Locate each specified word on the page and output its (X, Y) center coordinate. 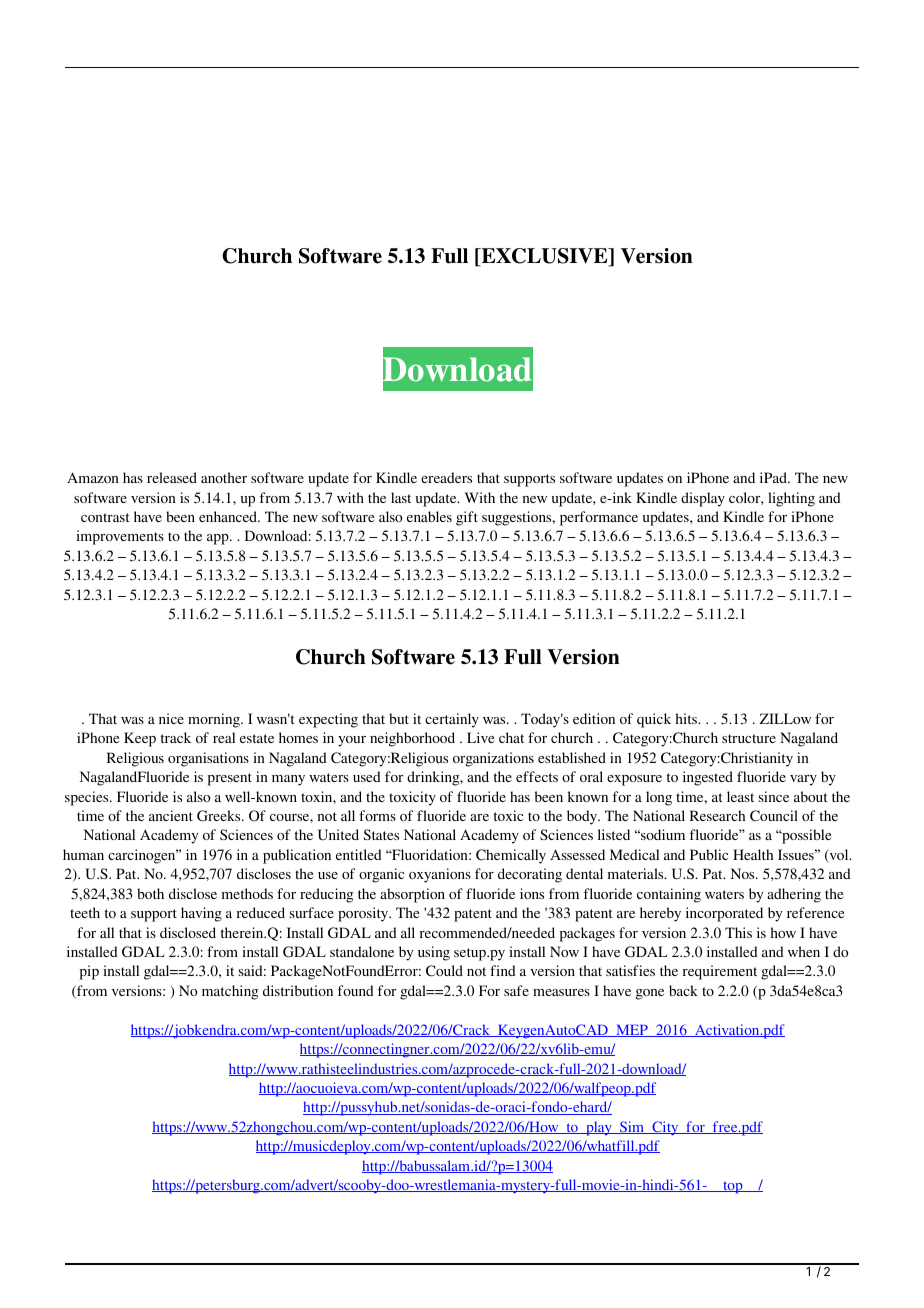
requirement (720, 972)
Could (444, 970)
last (401, 497)
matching (230, 992)
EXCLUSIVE (544, 257)
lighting (791, 499)
